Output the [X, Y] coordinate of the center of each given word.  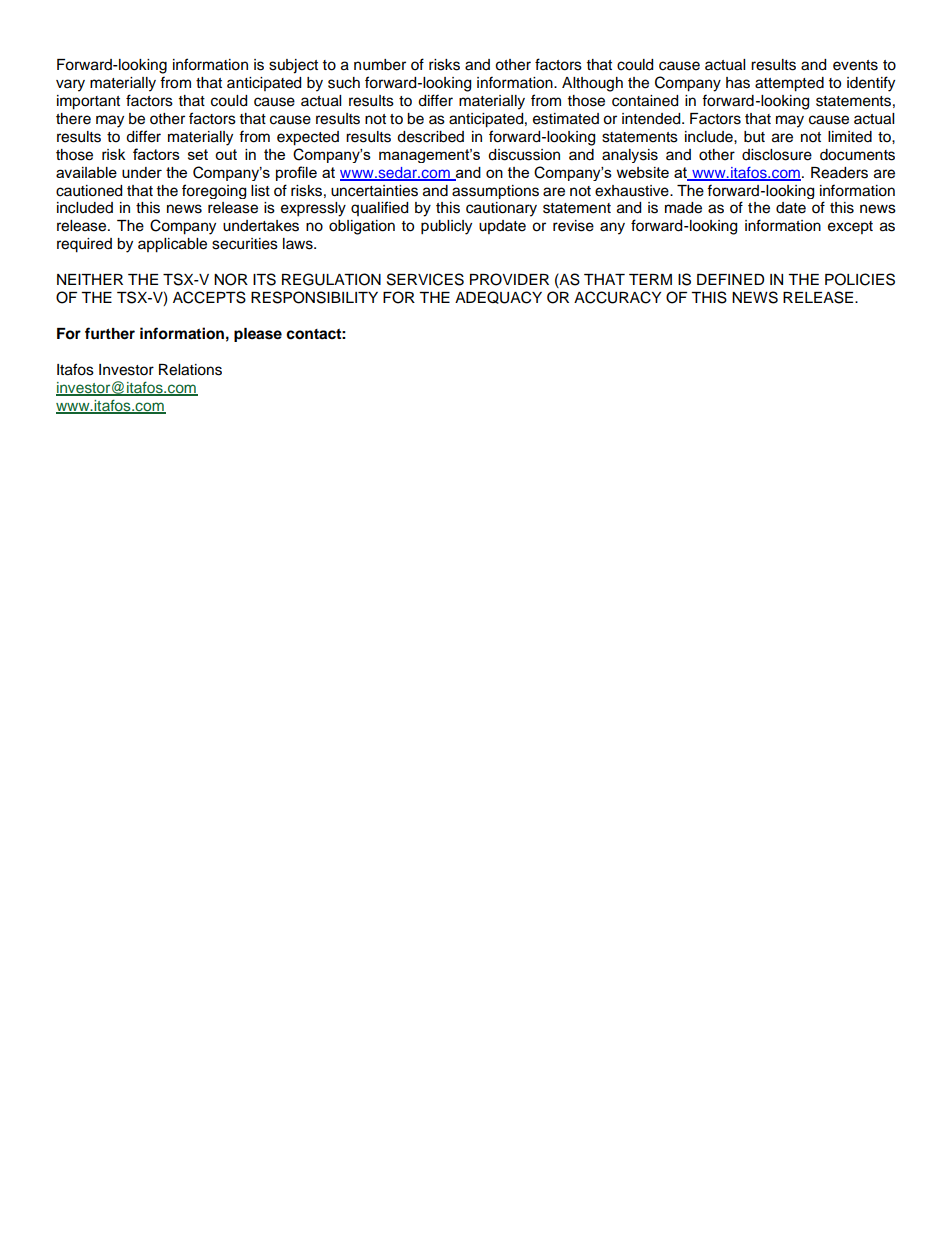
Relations [190, 370]
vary [70, 85]
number [380, 65]
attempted [789, 84]
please [258, 335]
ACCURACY [617, 297]
